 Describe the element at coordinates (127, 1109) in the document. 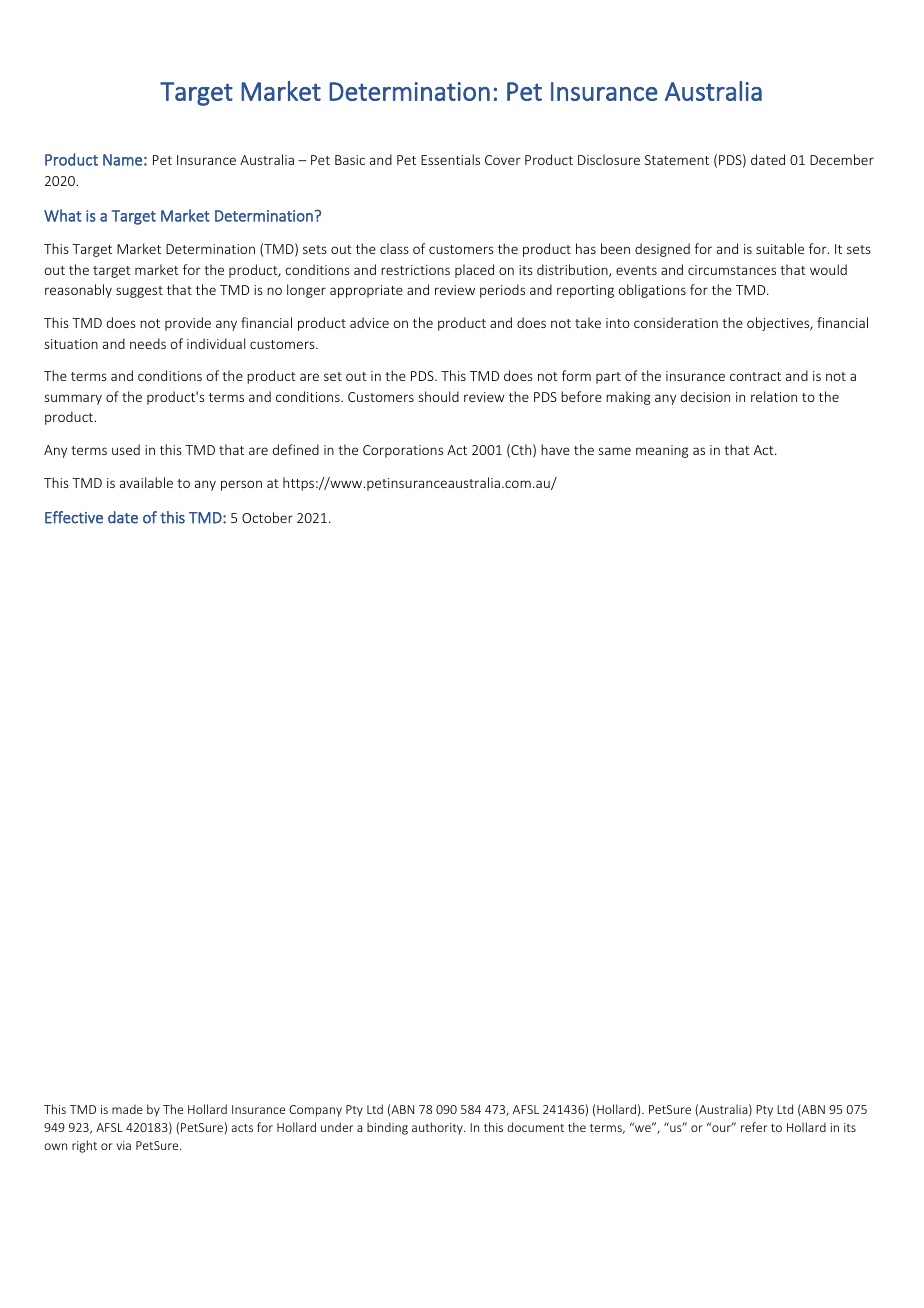

I see `made` at that location.
